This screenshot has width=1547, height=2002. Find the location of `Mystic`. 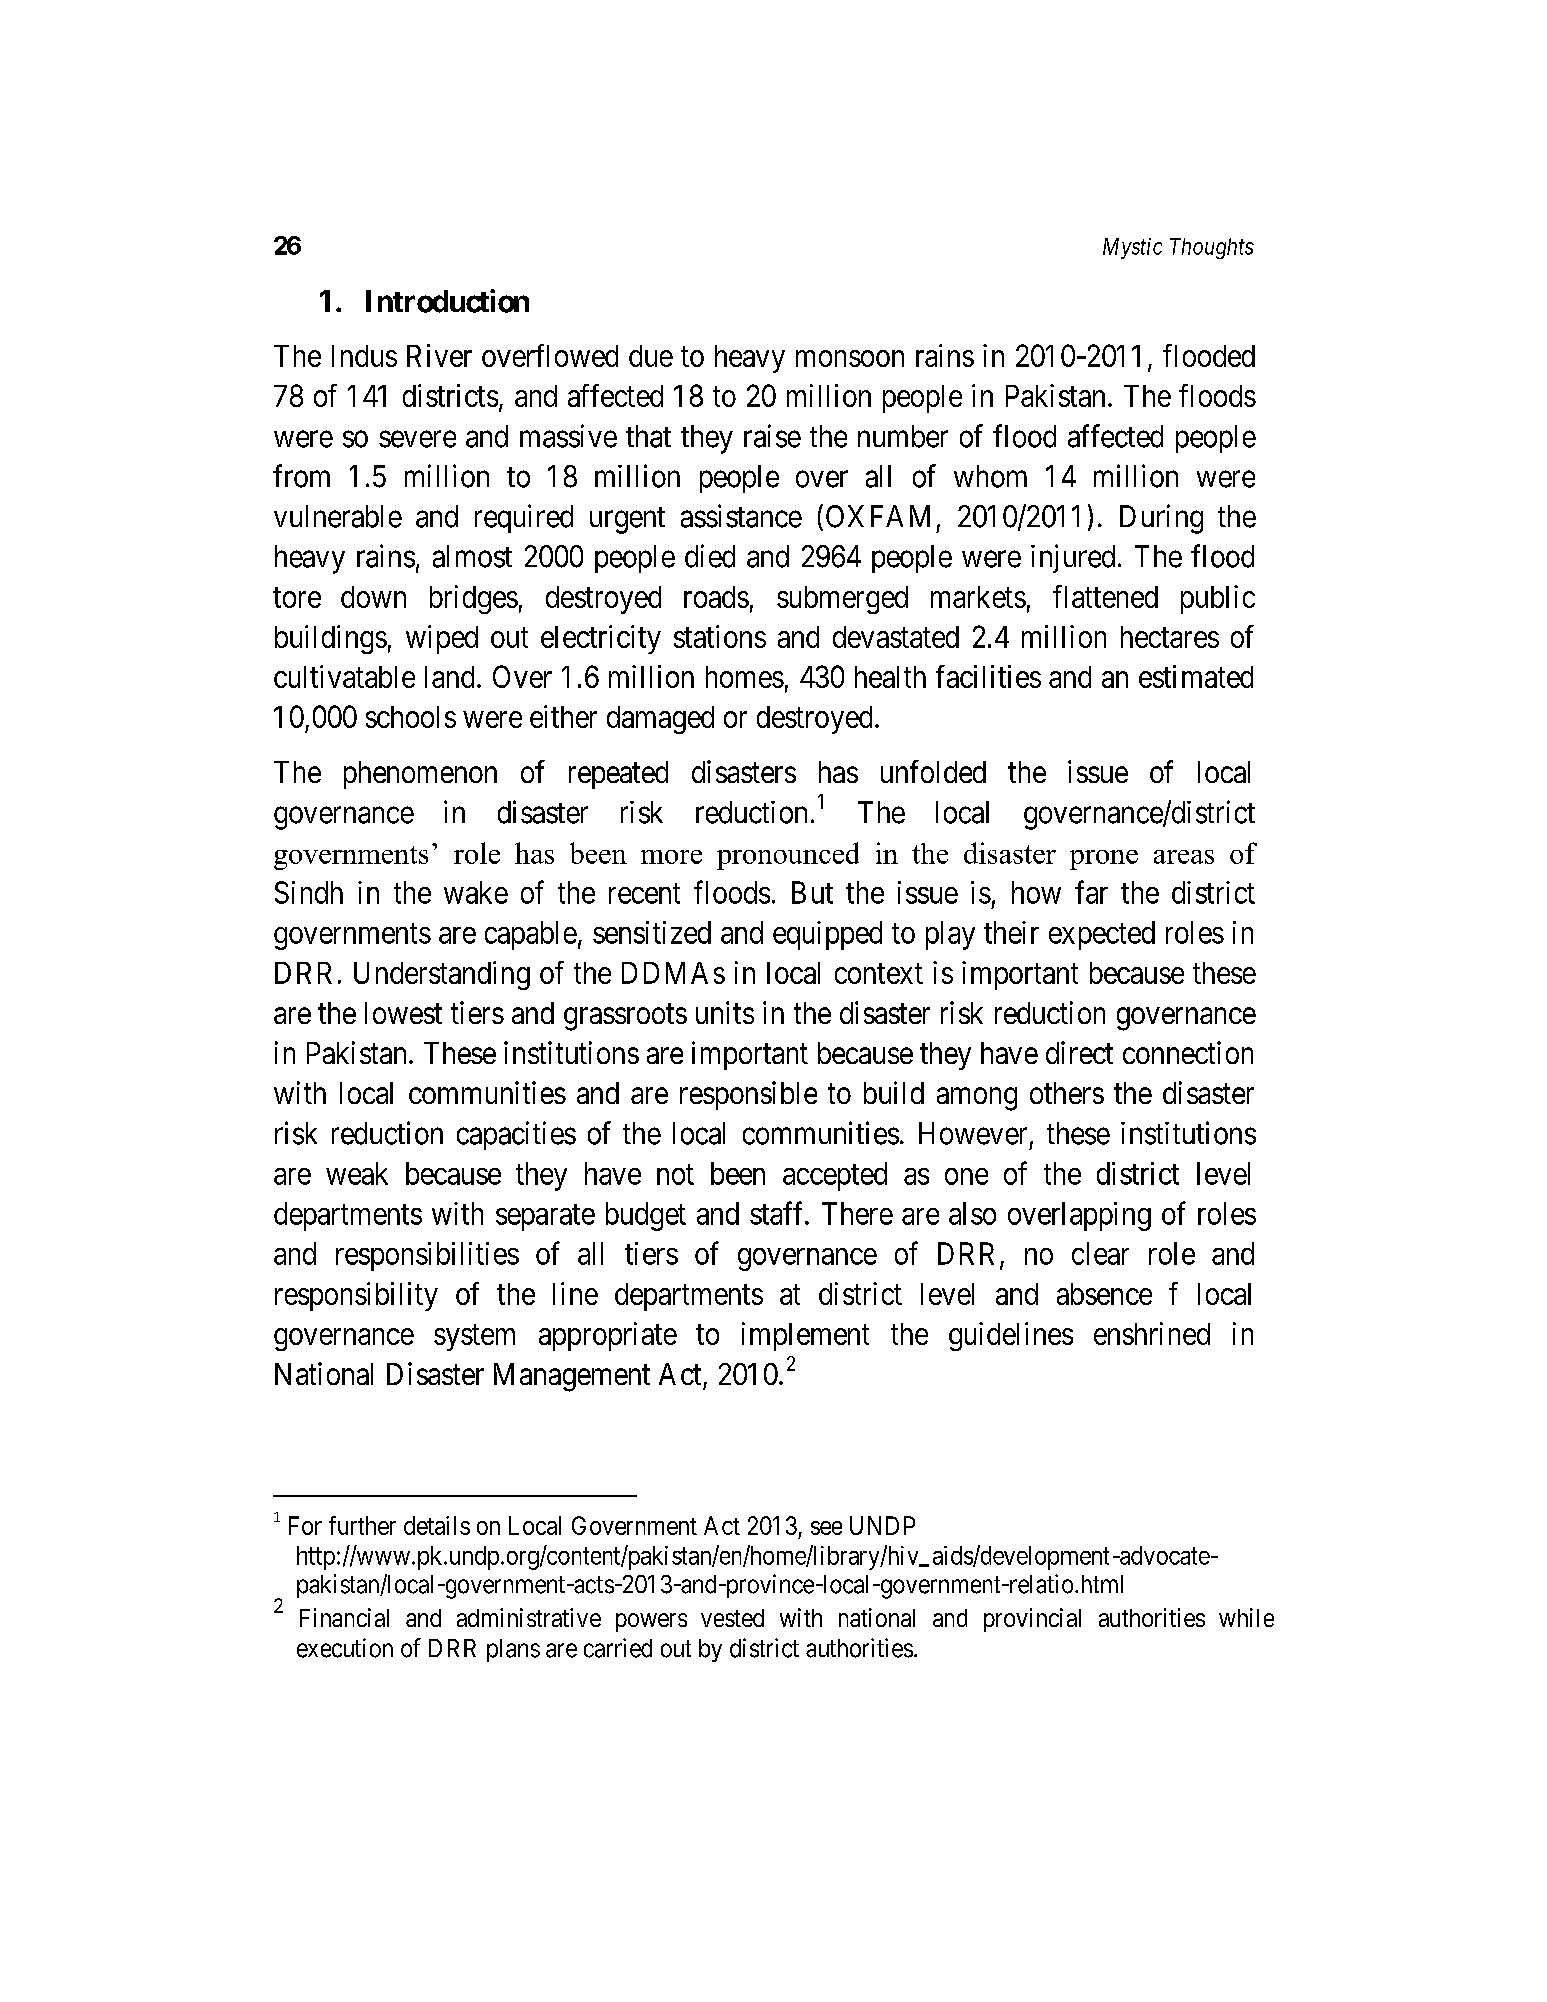

Mystic is located at coordinates (1132, 248).
